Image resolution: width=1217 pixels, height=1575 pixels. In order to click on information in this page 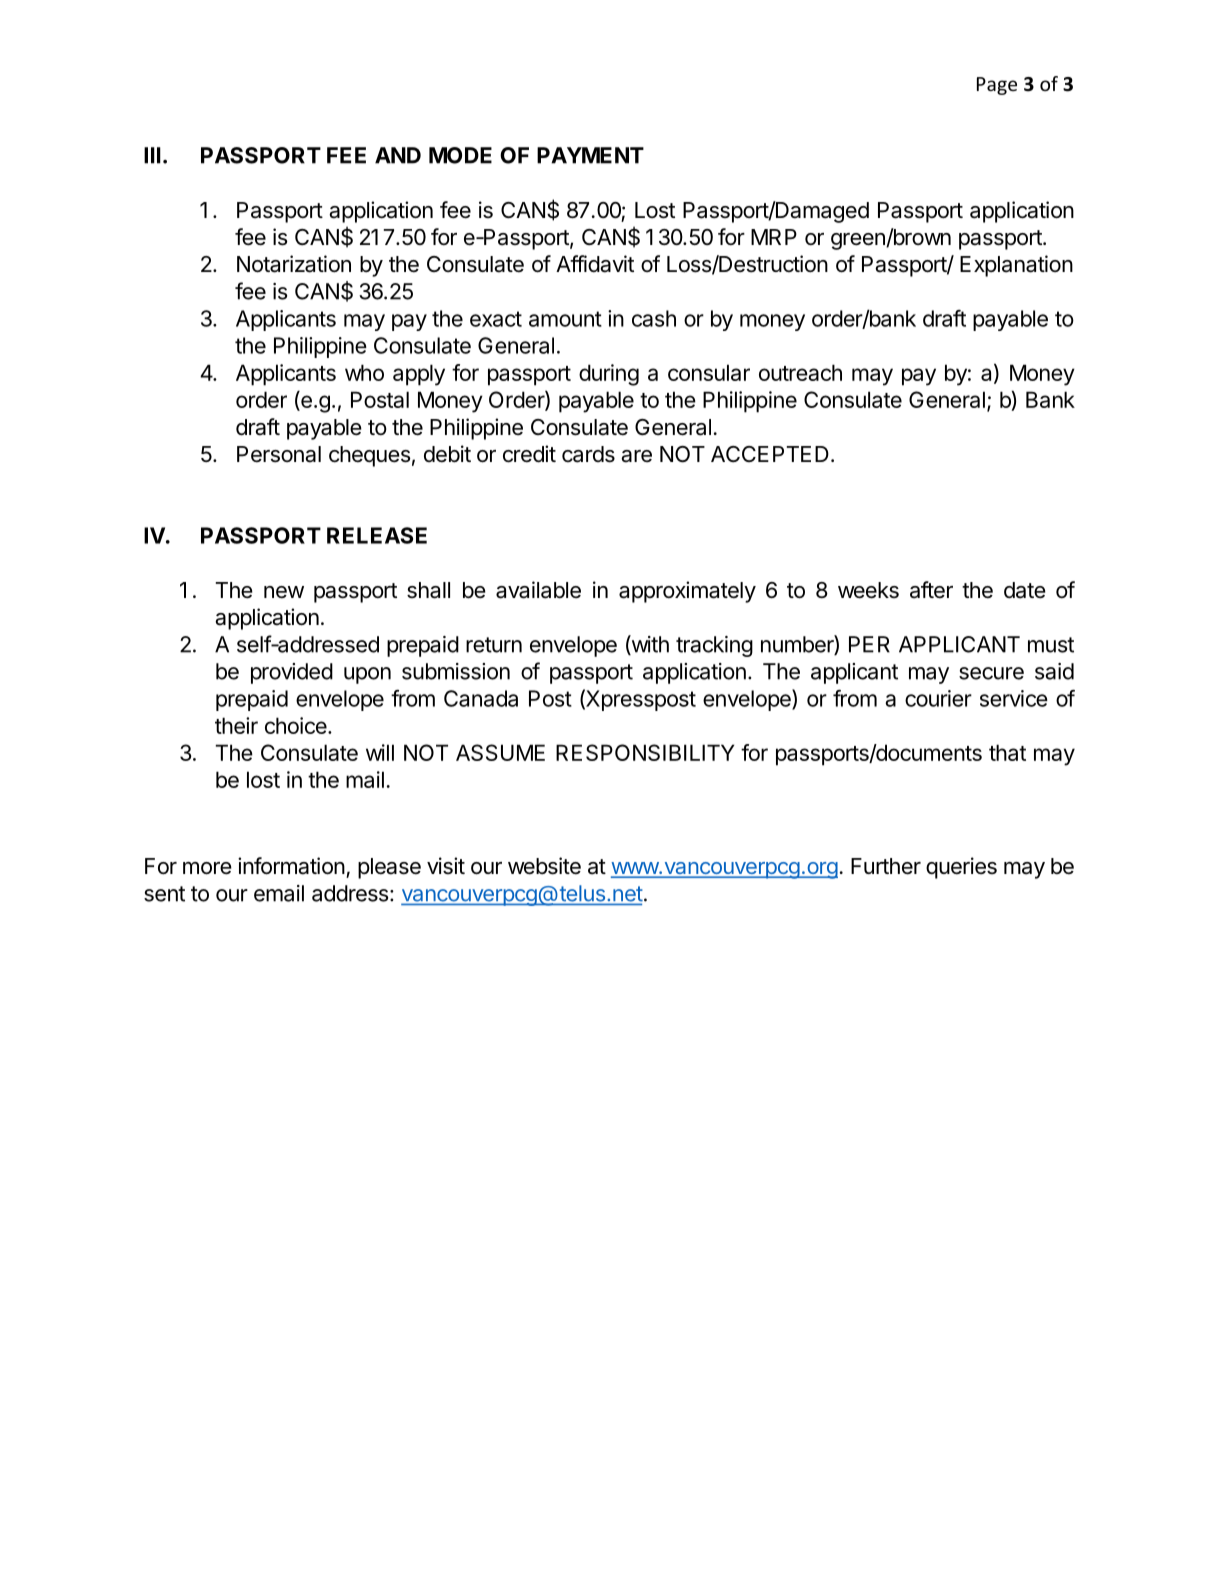, I will do `click(291, 866)`.
